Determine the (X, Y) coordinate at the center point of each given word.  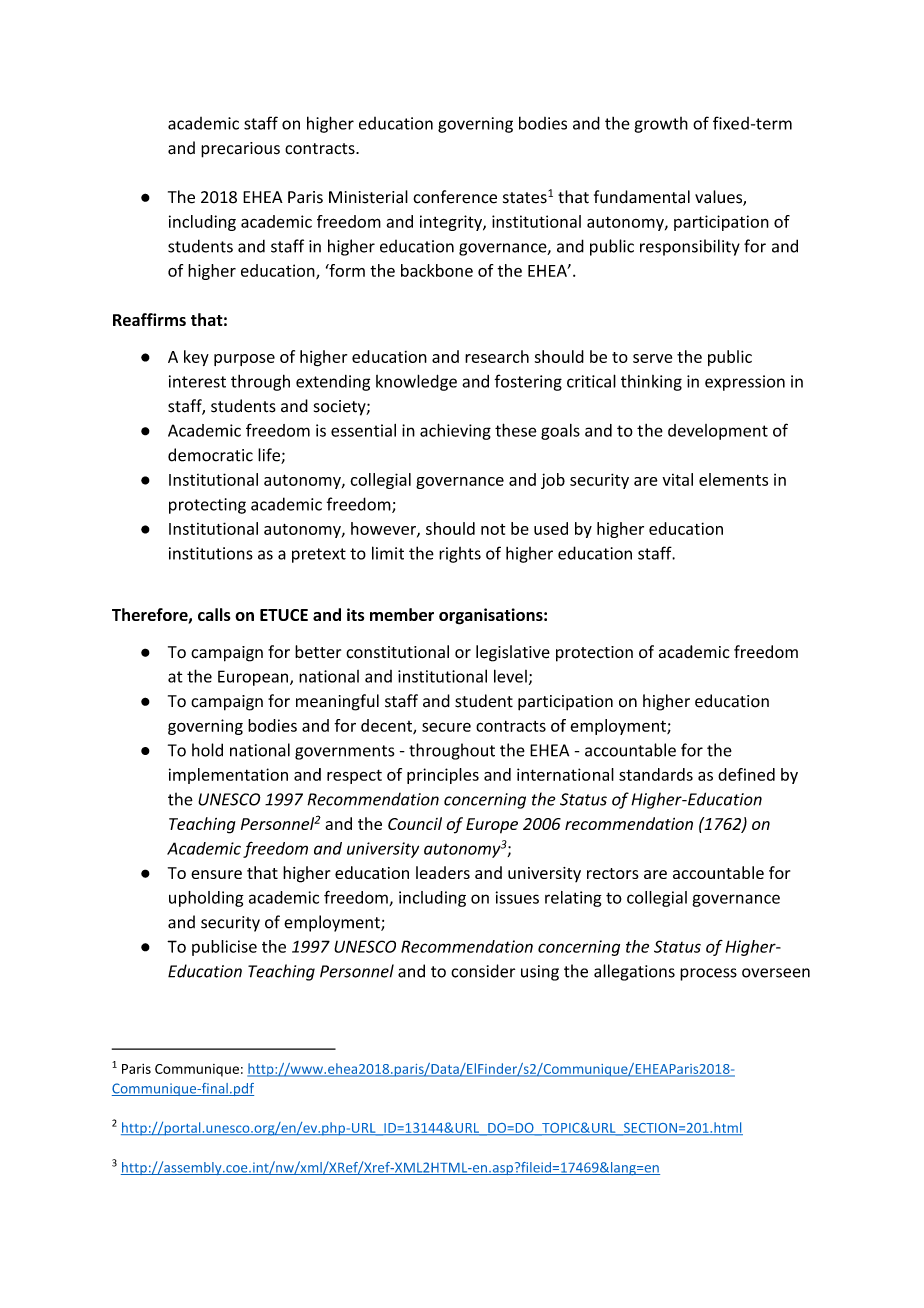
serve (652, 358)
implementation (228, 776)
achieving (455, 431)
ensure (216, 874)
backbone (437, 270)
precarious (240, 150)
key (196, 358)
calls (214, 614)
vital (677, 479)
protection (594, 654)
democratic (210, 455)
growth (661, 125)
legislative (513, 653)
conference (455, 197)
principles (443, 776)
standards (656, 774)
